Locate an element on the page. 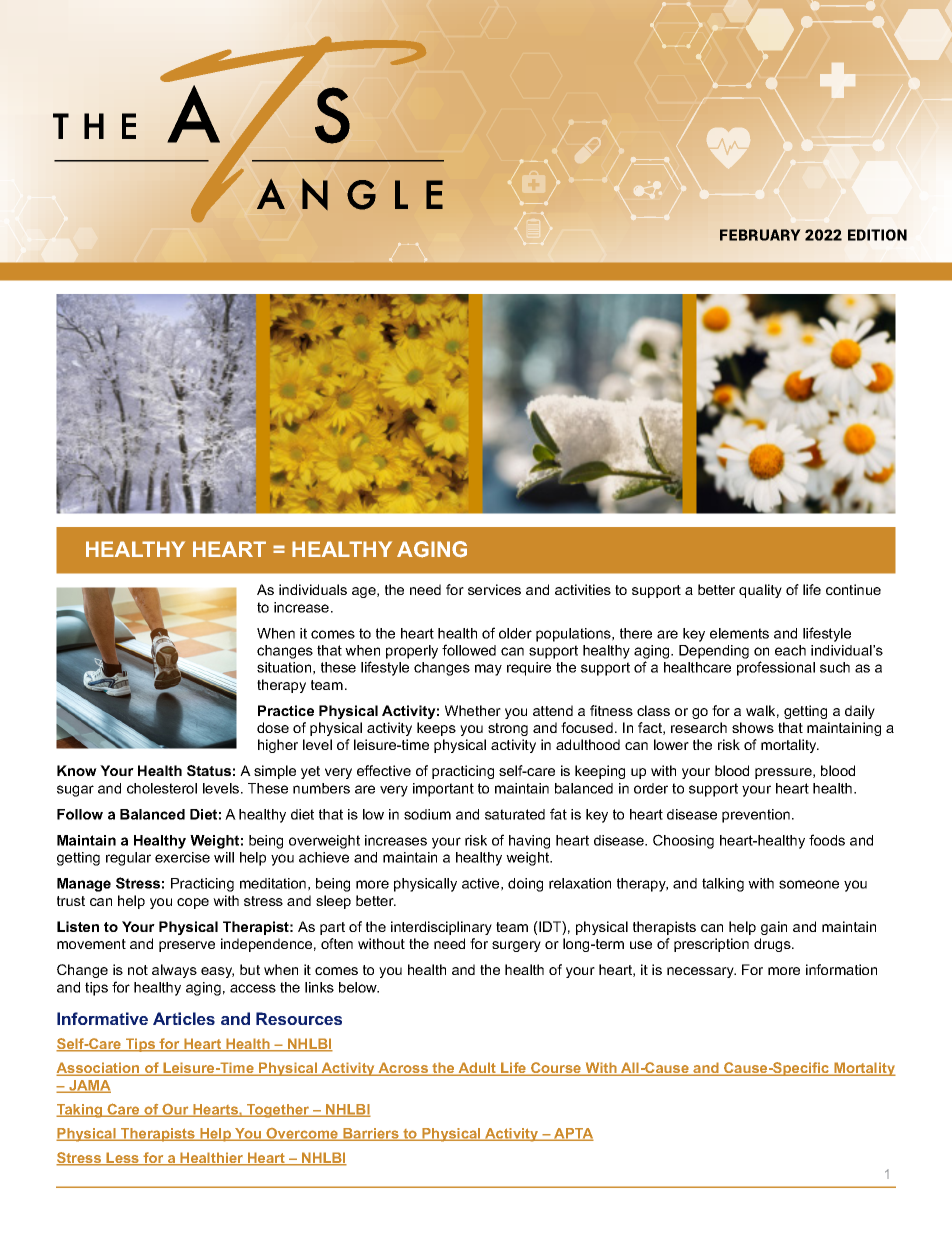 The image size is (952, 1233). Barriers is located at coordinates (371, 1134).
